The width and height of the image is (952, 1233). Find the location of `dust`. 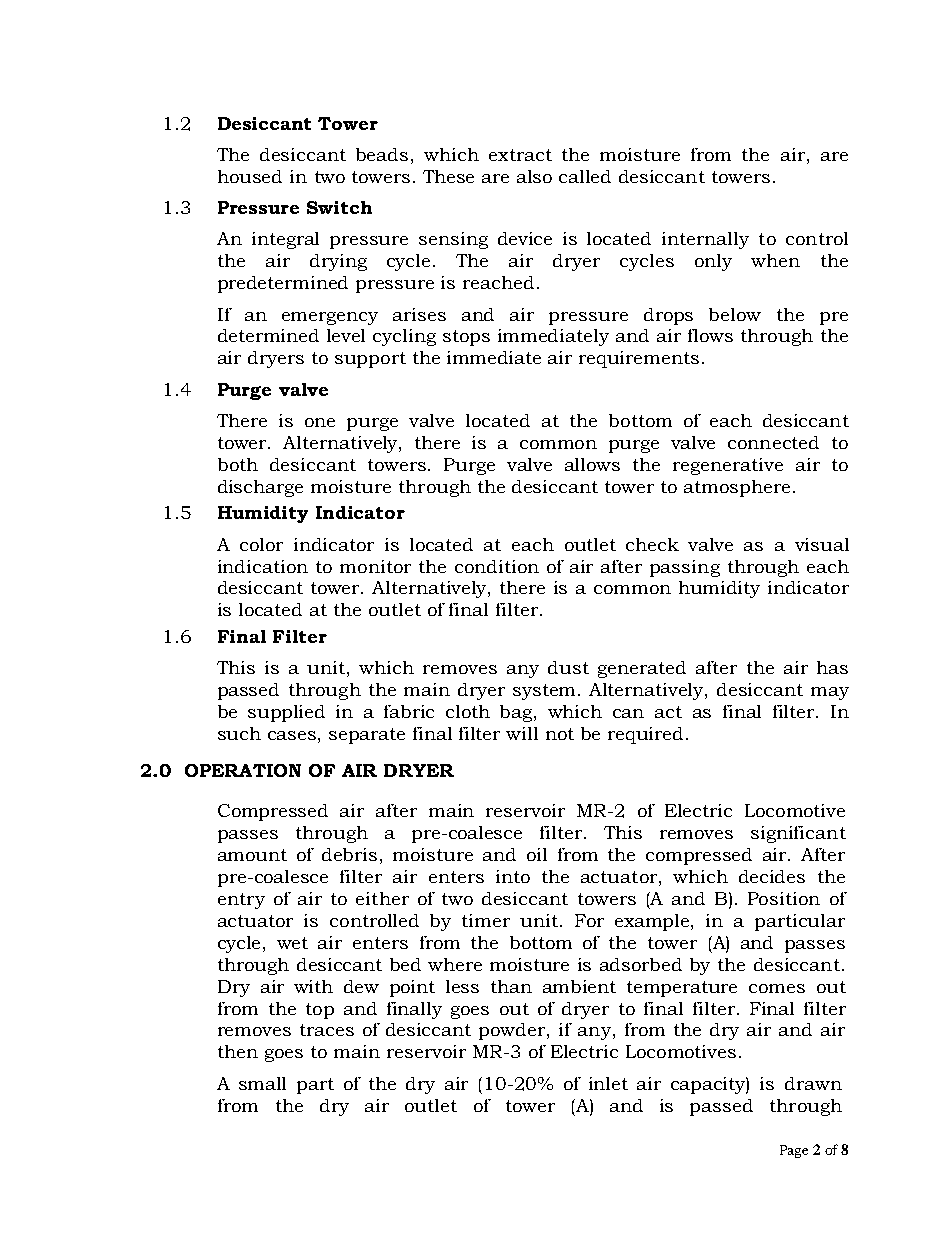

dust is located at coordinates (568, 667).
